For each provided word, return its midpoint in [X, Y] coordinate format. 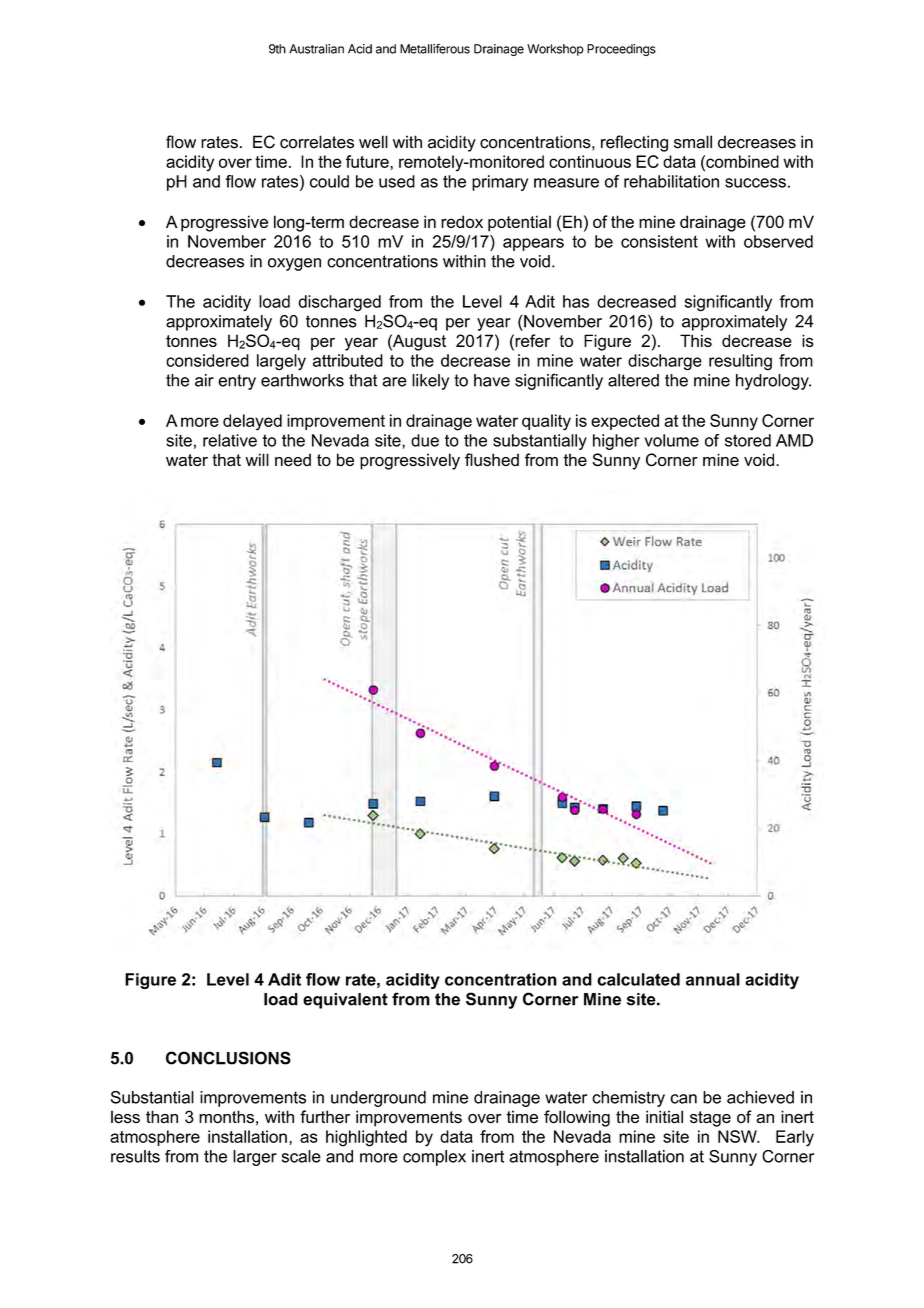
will [257, 459]
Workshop [555, 50]
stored [748, 440]
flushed [492, 459]
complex [434, 1158]
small [693, 142]
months [226, 1117]
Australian [316, 49]
